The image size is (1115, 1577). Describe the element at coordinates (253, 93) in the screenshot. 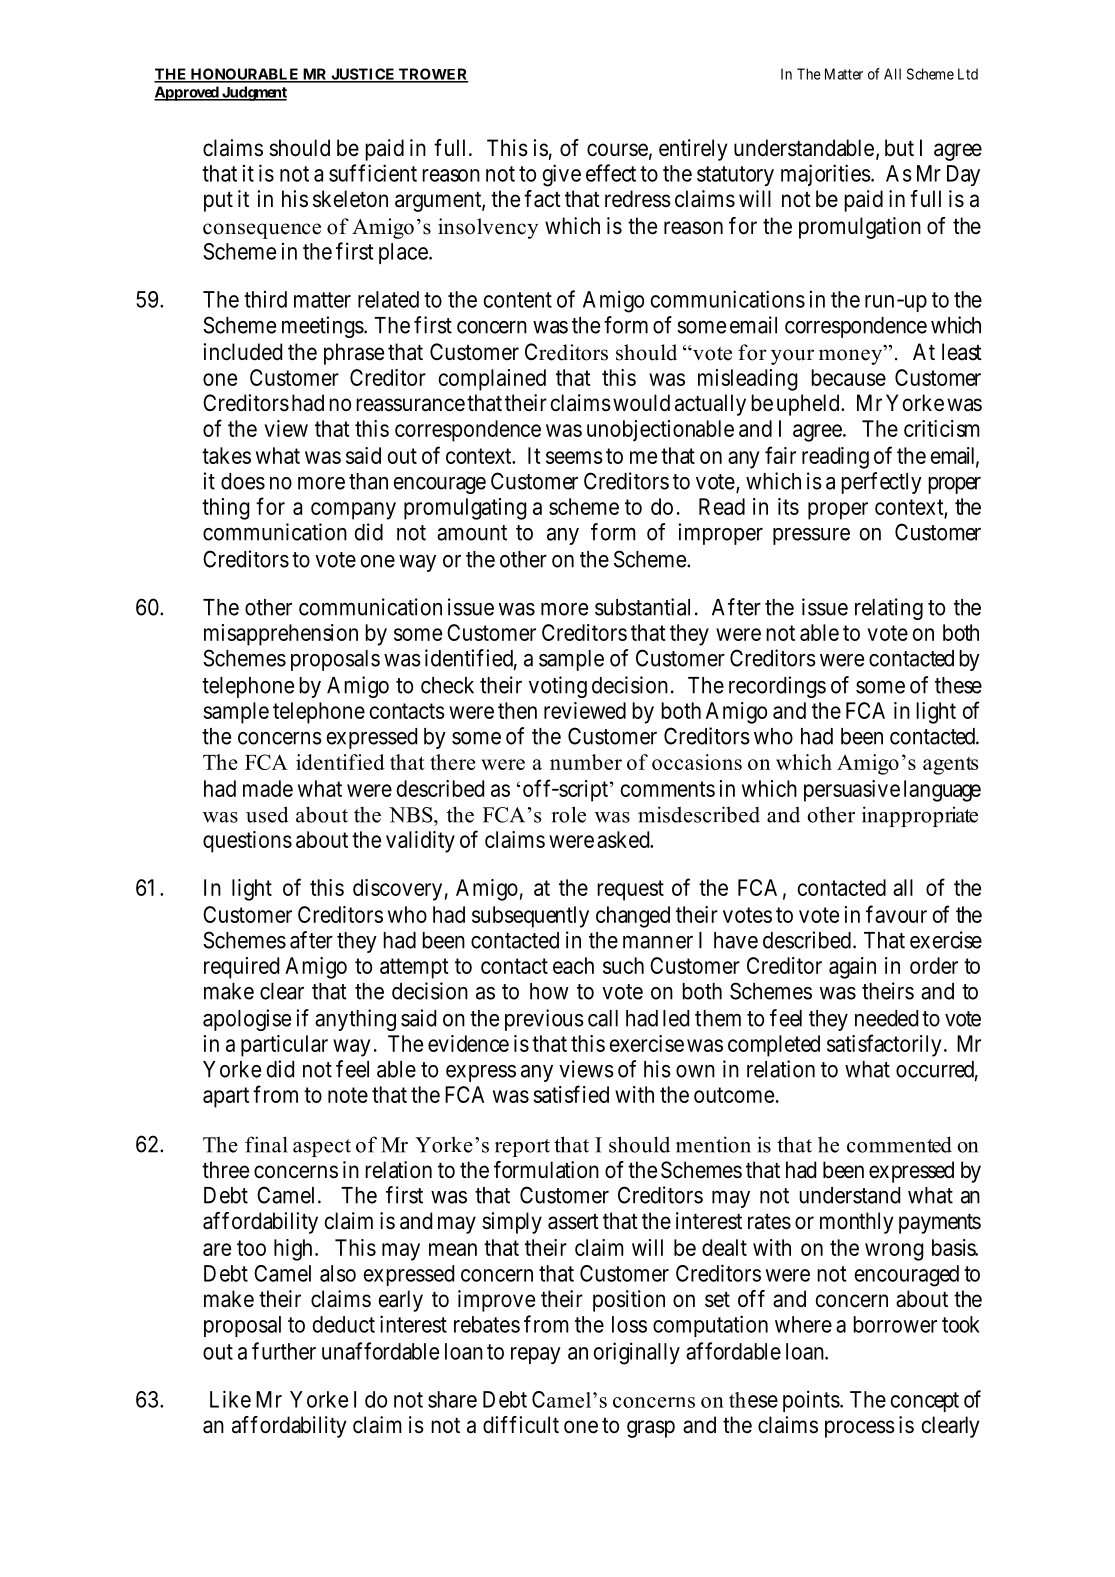

I see `Judgment` at that location.
